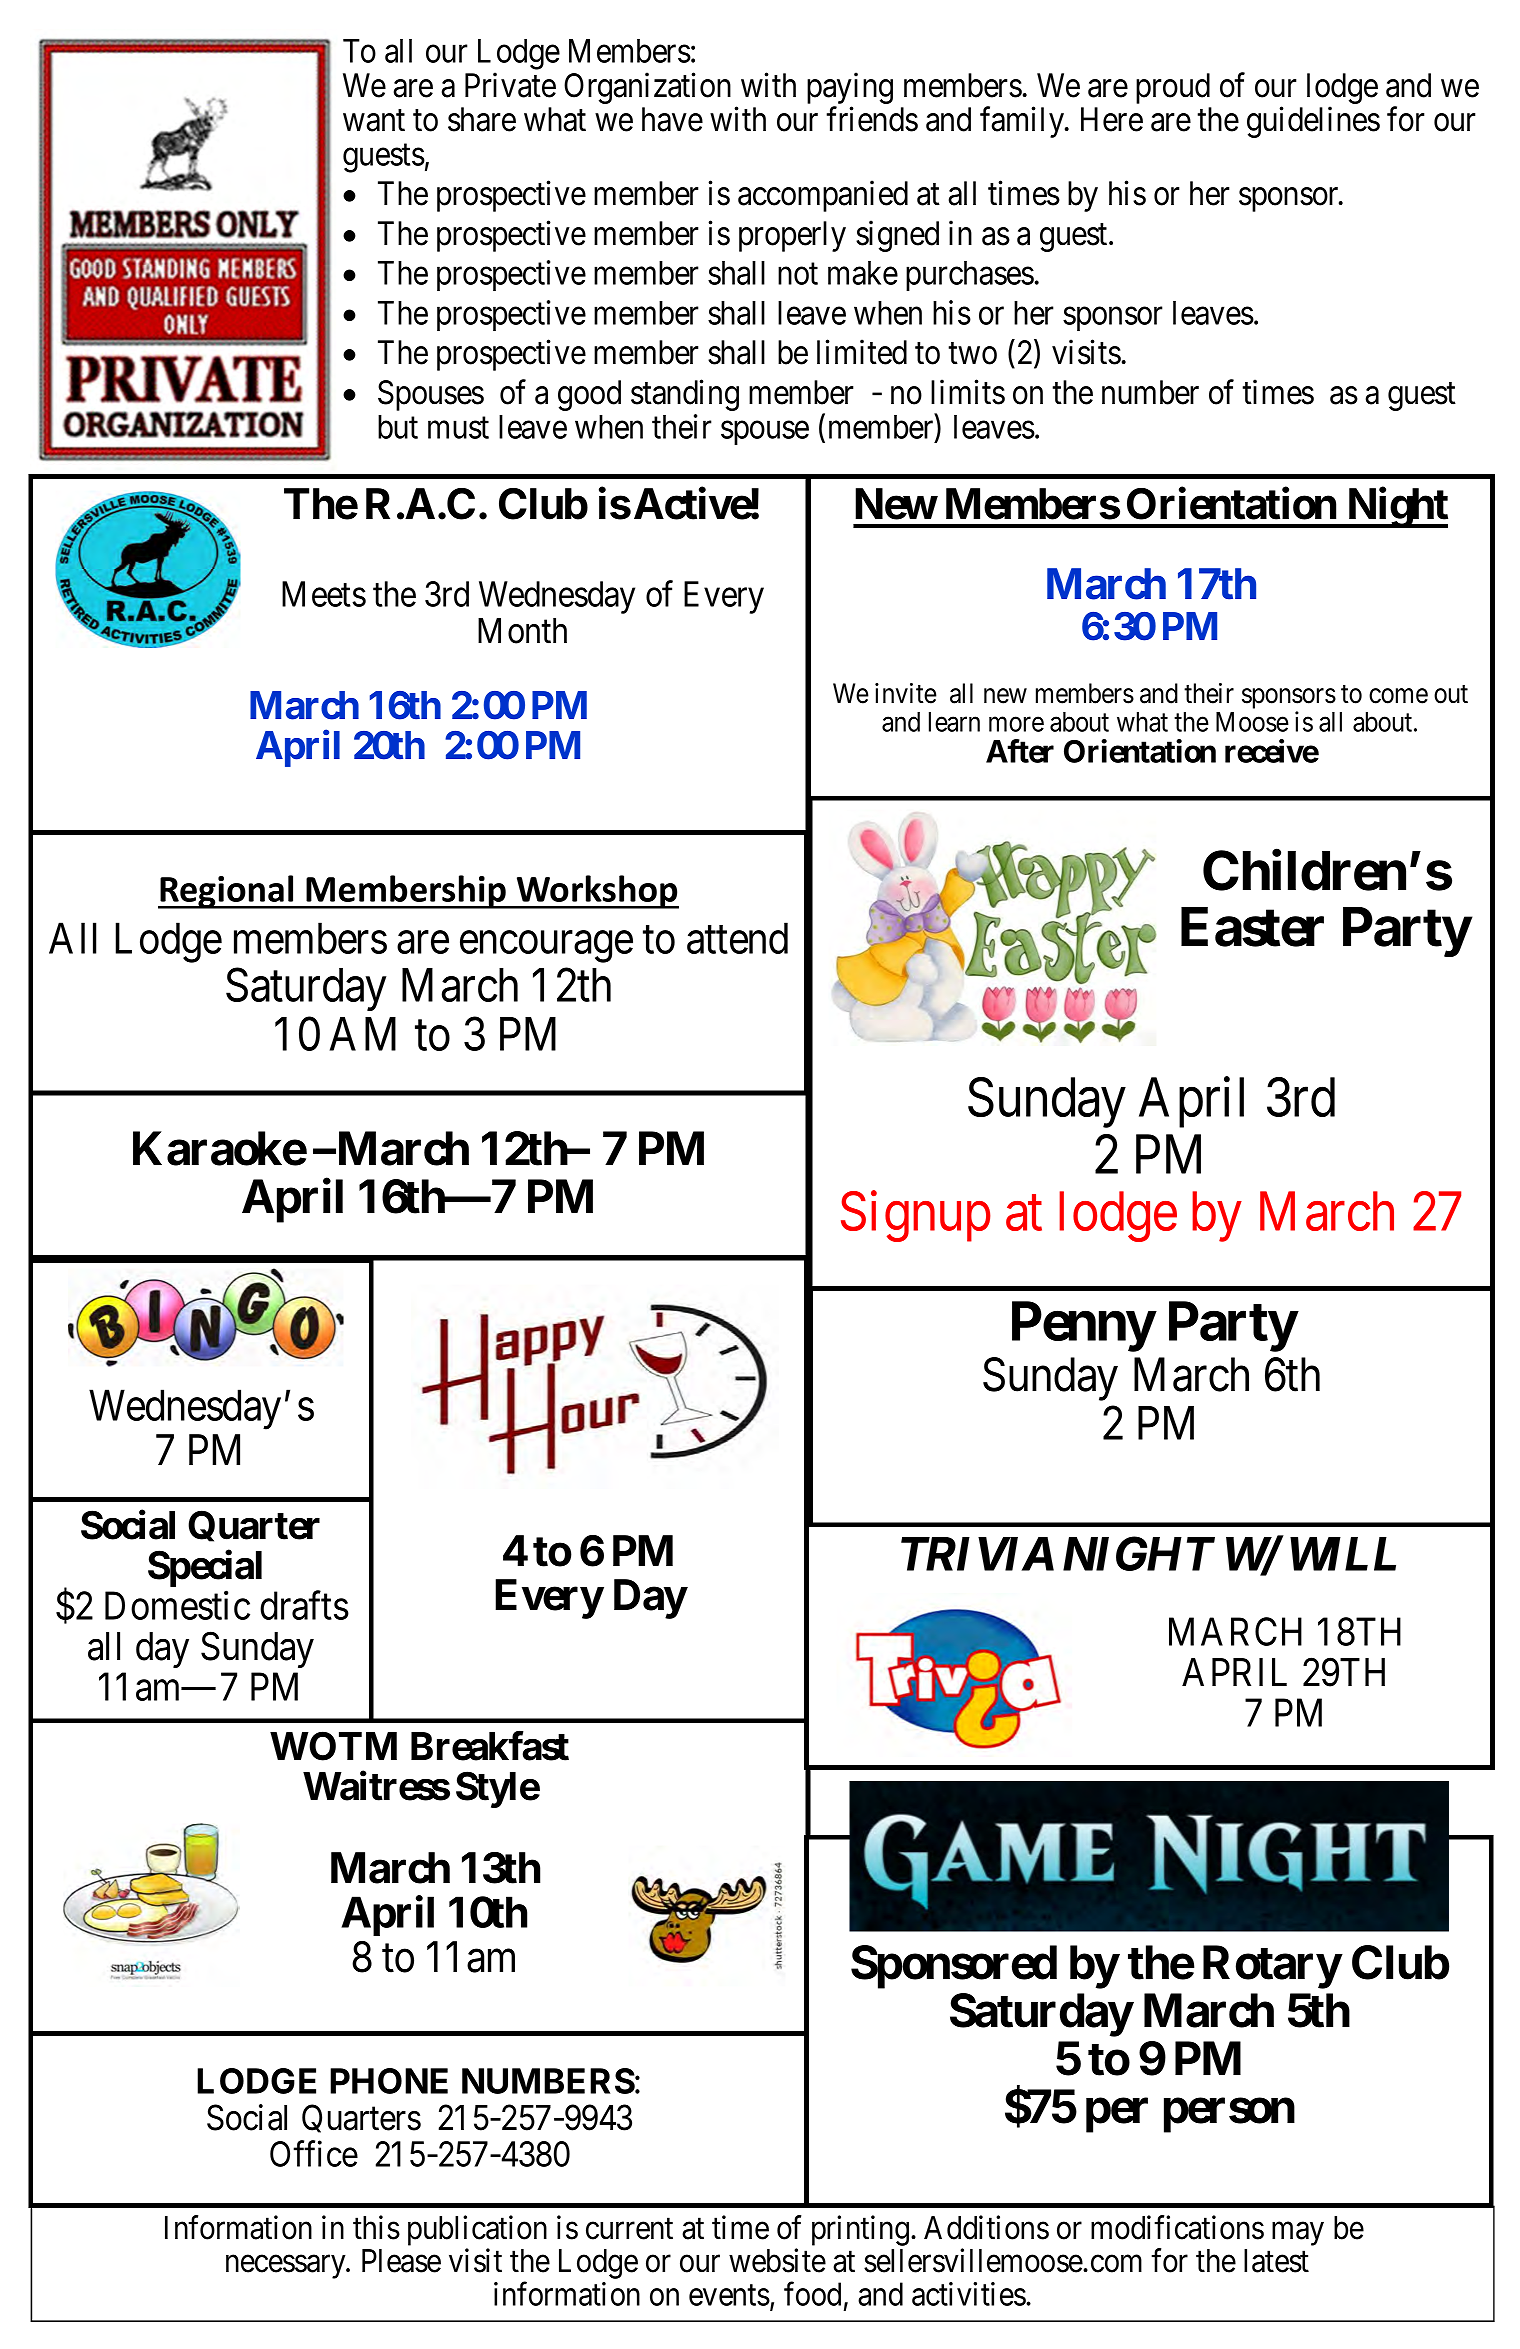  What do you see at coordinates (205, 1568) in the image?
I see `Special` at bounding box center [205, 1568].
